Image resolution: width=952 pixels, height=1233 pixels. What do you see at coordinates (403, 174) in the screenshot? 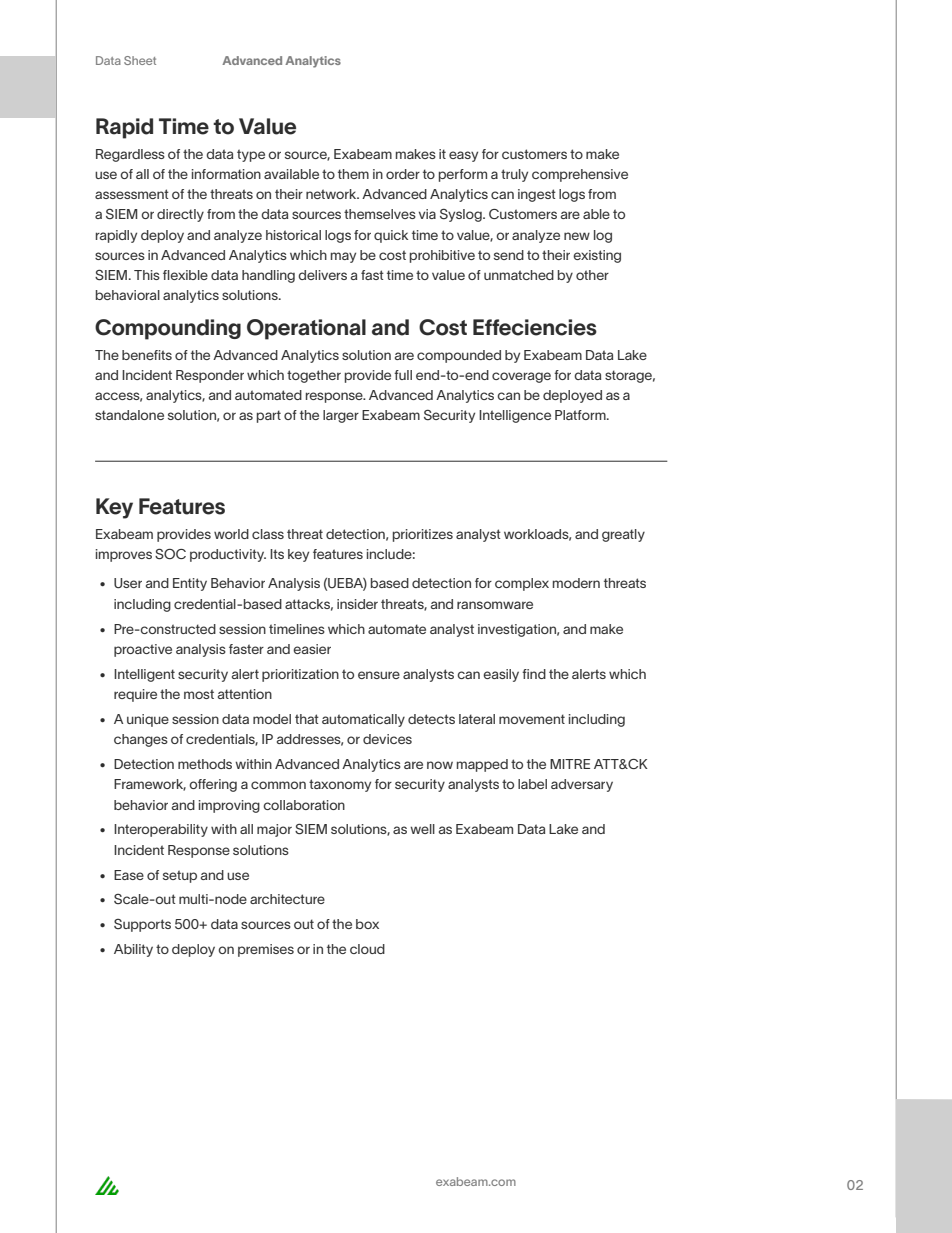
I see `order` at bounding box center [403, 174].
